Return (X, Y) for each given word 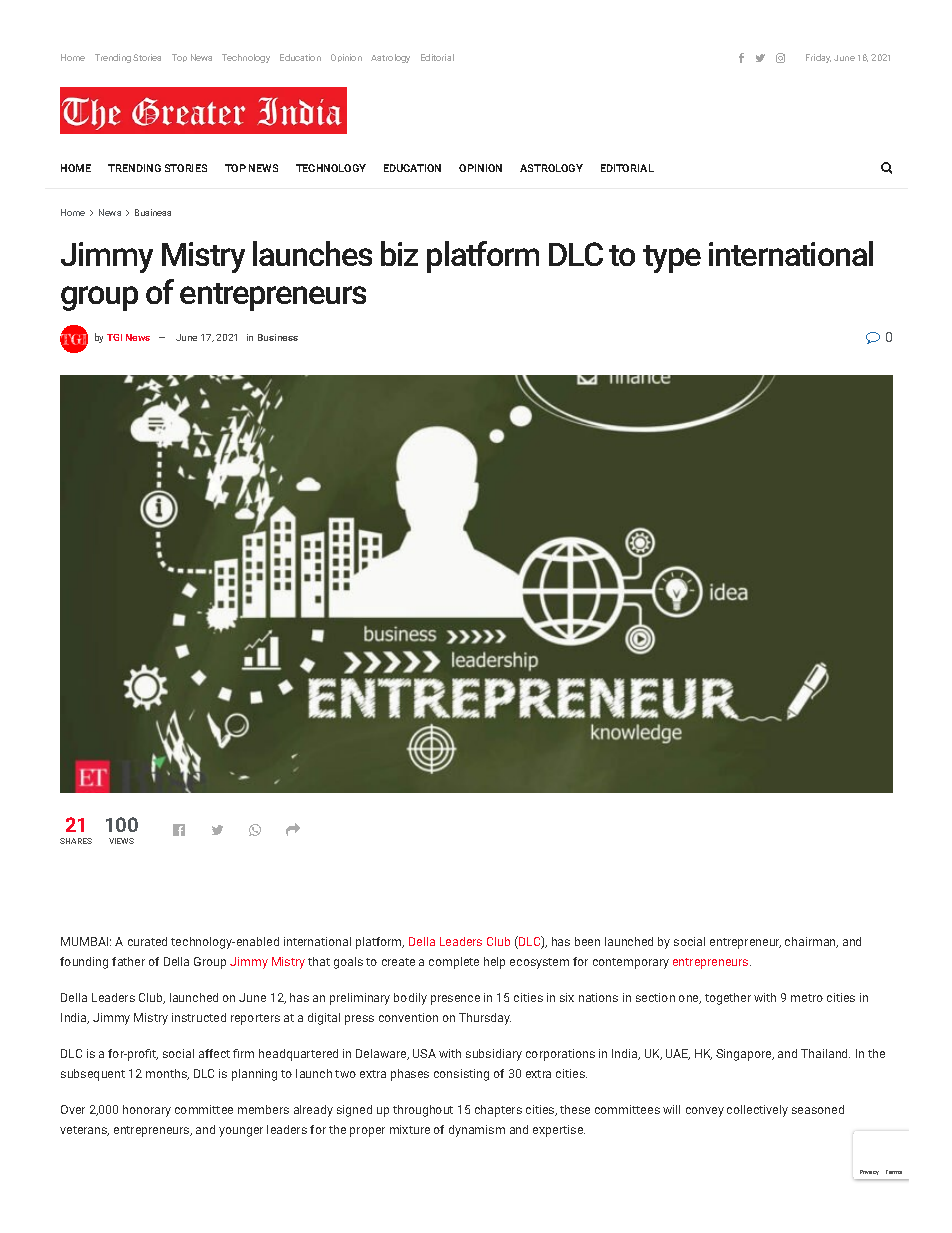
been (587, 941)
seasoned (818, 1109)
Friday (818, 58)
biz (399, 253)
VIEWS (121, 841)
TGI (114, 337)
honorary (147, 1111)
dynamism (477, 1131)
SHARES (76, 841)
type (672, 259)
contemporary (631, 963)
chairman (811, 942)
